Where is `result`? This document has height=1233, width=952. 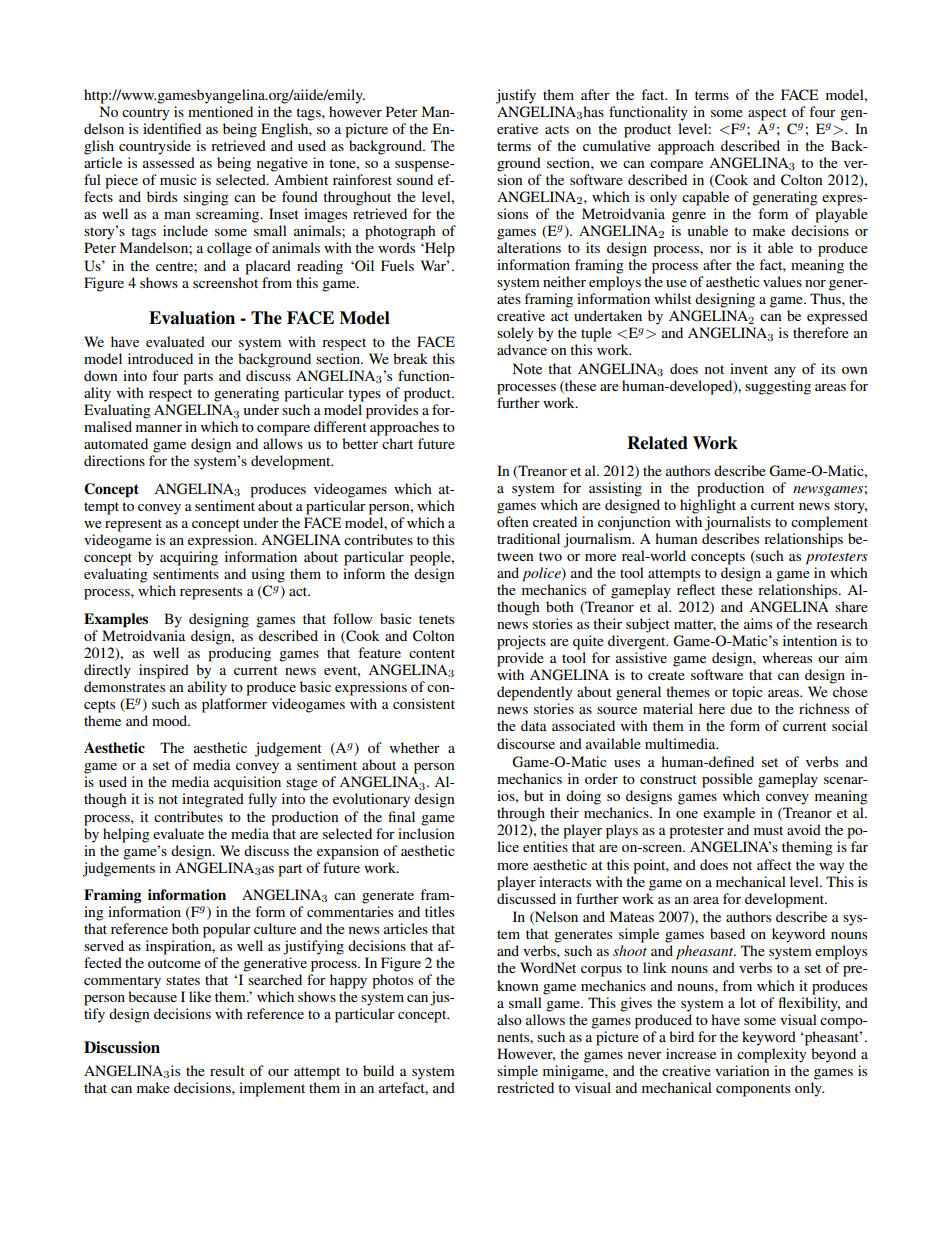
result is located at coordinates (227, 1070).
